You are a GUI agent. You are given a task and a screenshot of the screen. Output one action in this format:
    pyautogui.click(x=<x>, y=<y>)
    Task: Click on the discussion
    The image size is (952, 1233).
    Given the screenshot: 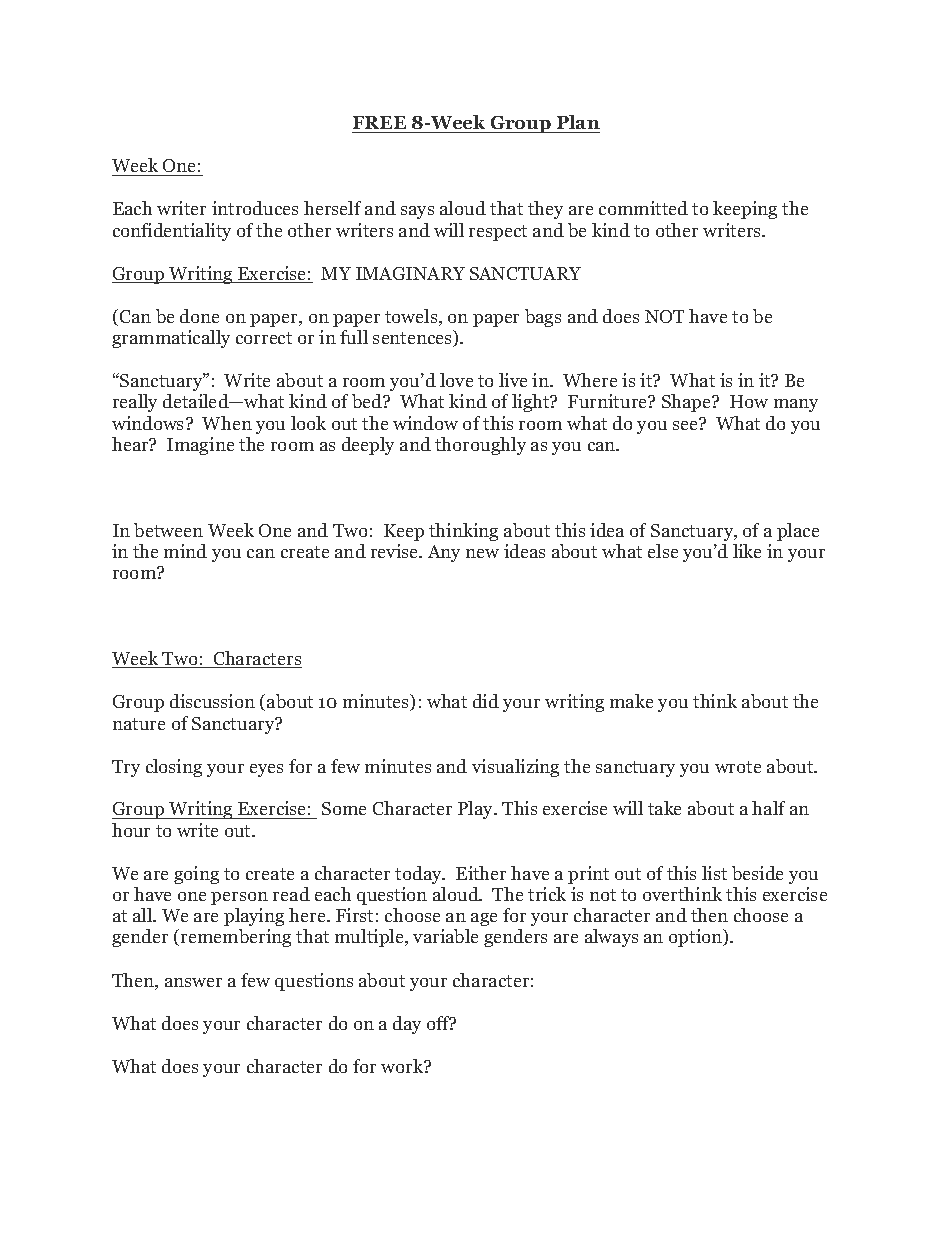 What is the action you would take?
    pyautogui.click(x=212, y=701)
